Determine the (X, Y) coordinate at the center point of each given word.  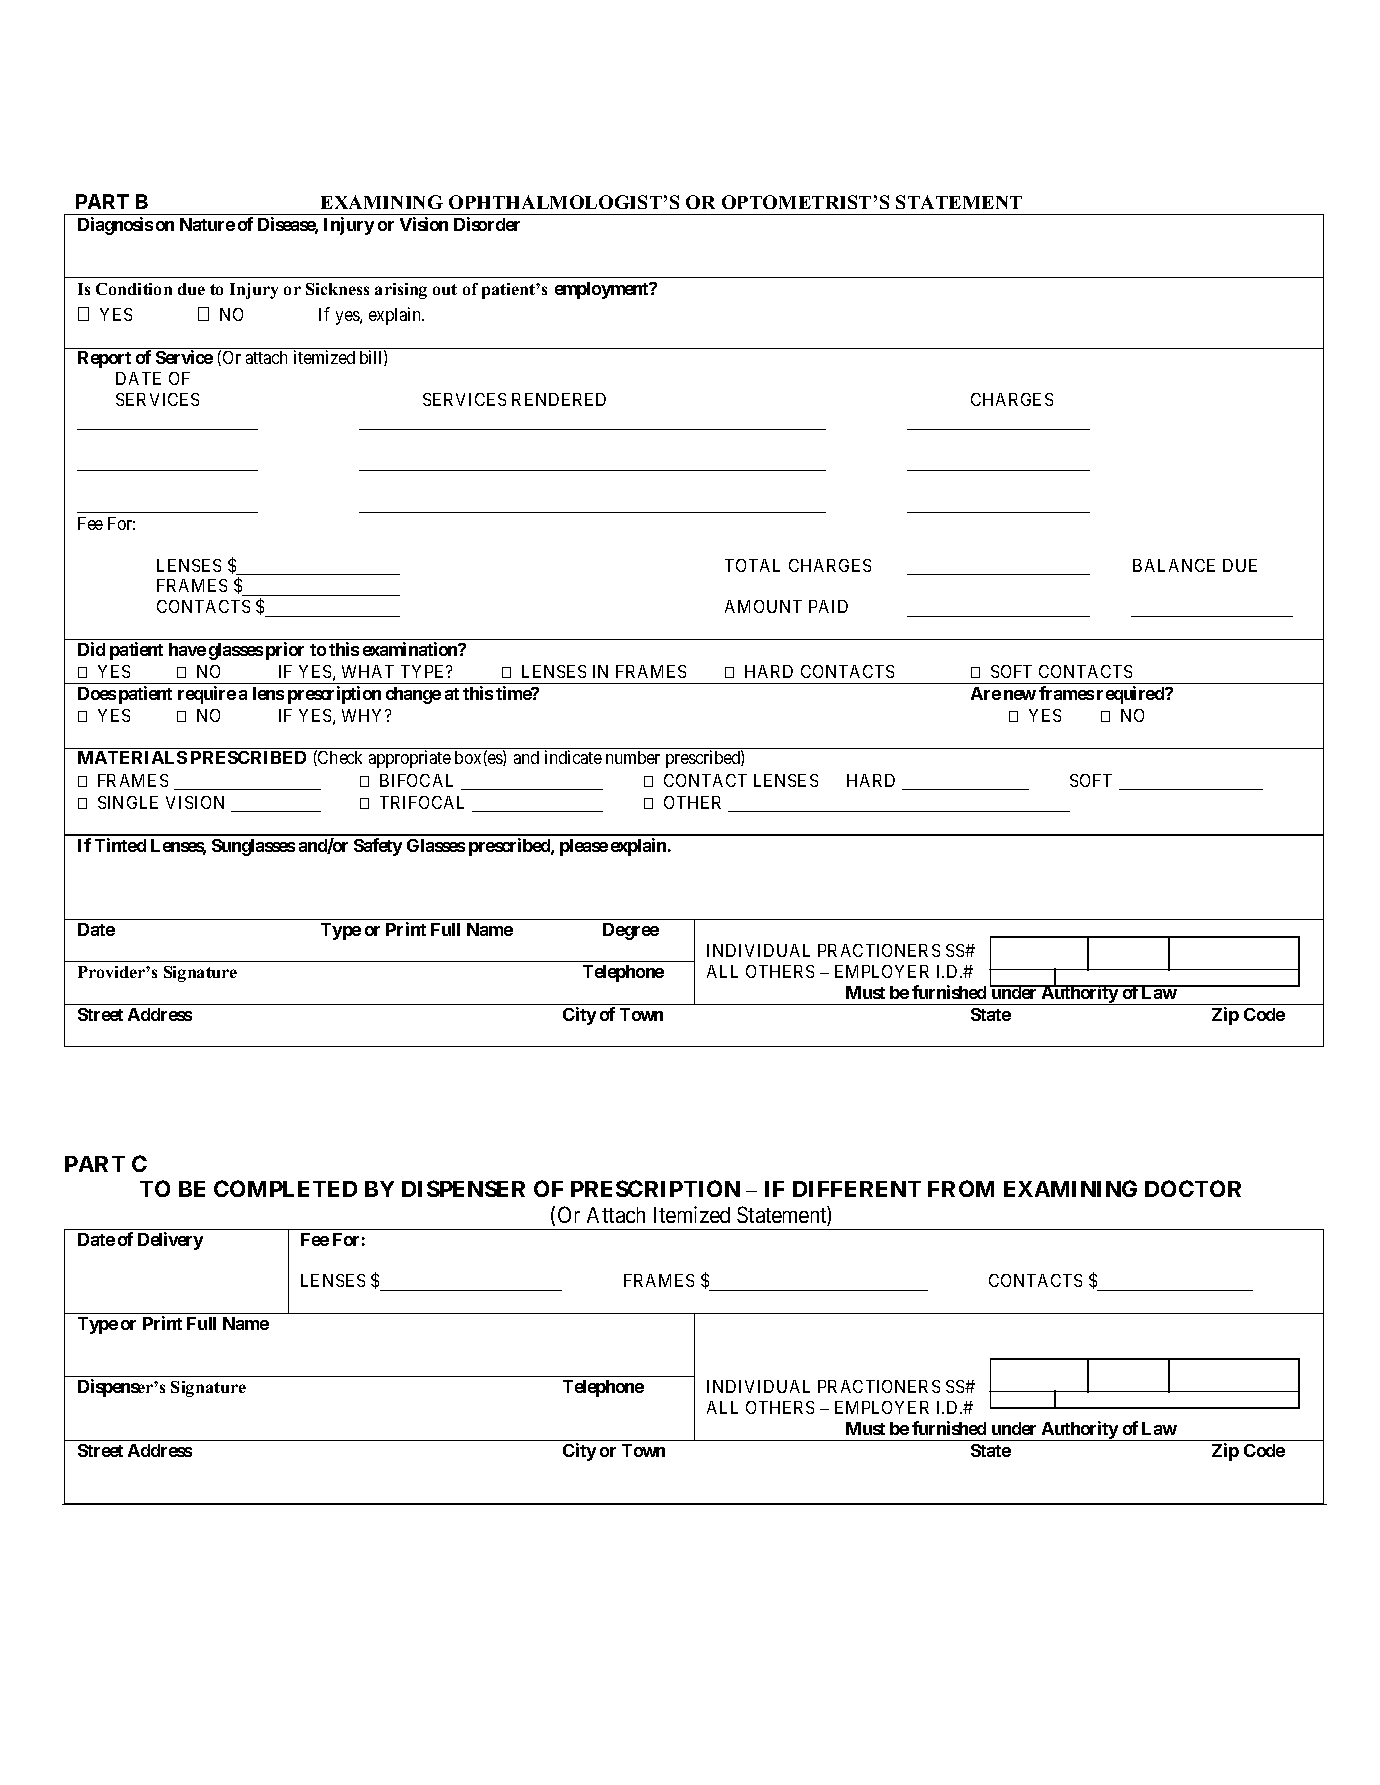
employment (603, 290)
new (1020, 695)
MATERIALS (132, 757)
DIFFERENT (857, 1189)
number (633, 757)
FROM (961, 1188)
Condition (134, 289)
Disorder (487, 224)
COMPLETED (285, 1188)
